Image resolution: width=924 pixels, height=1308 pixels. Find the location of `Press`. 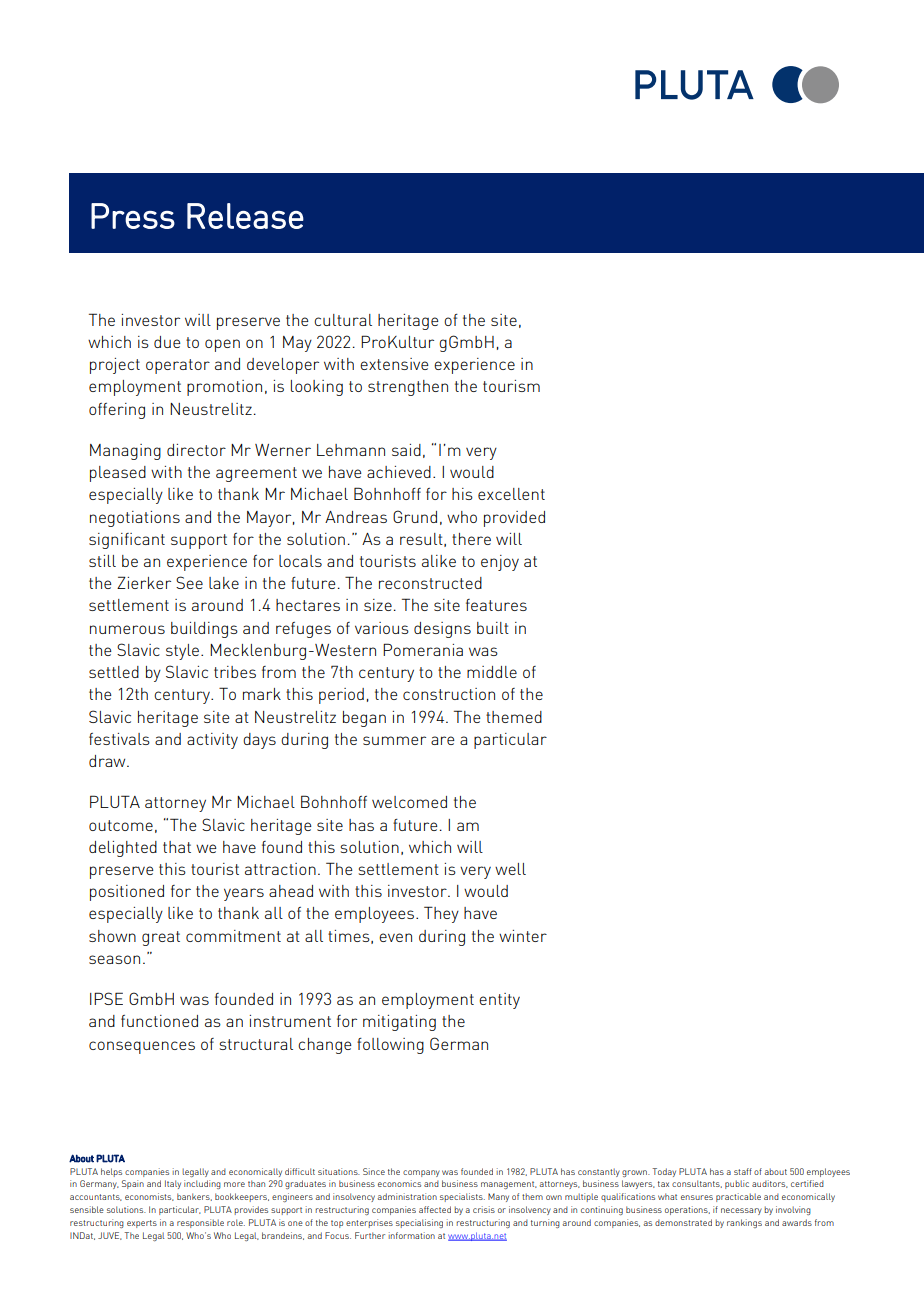

Press is located at coordinates (133, 216).
